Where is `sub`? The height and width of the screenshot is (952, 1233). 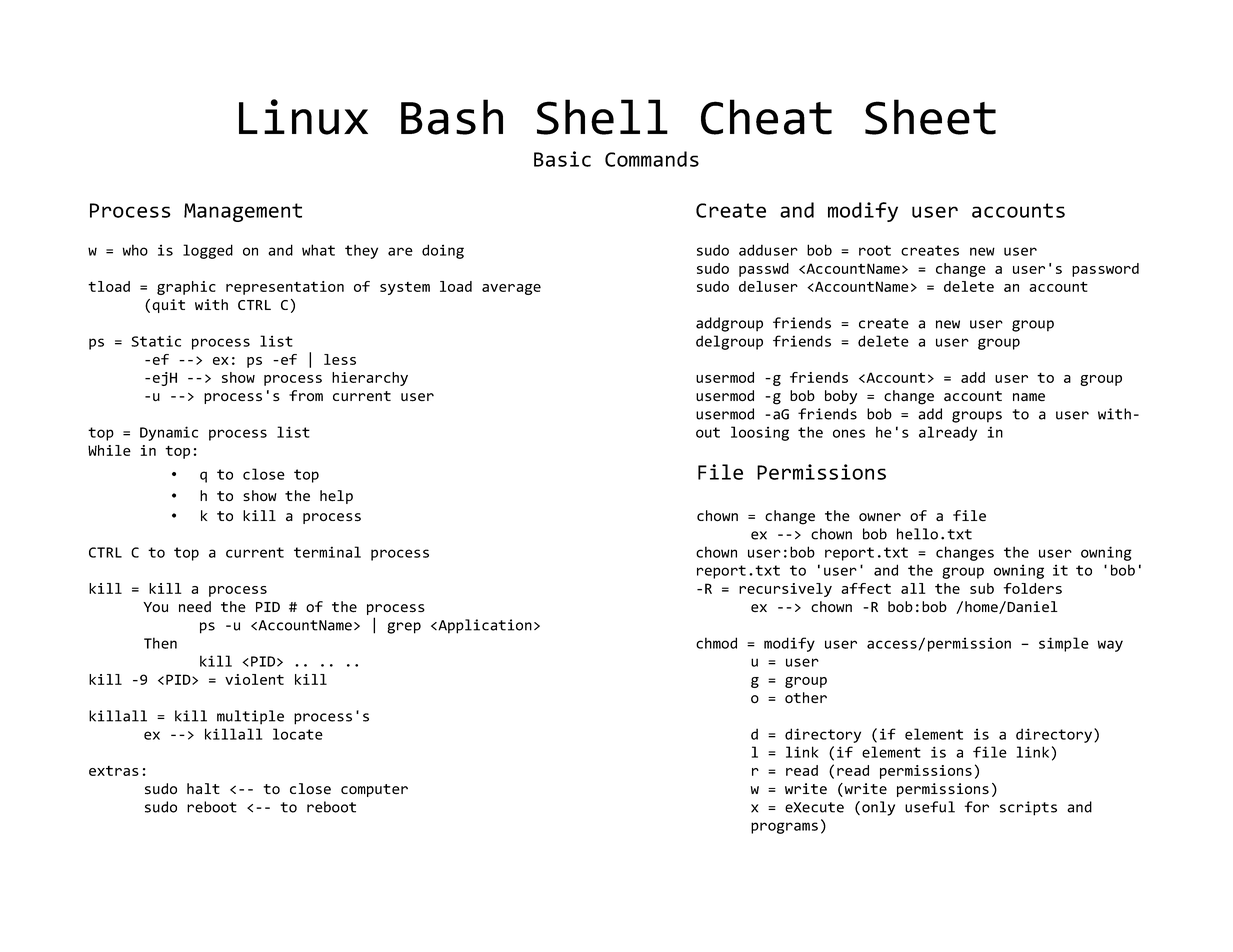
sub is located at coordinates (982, 588).
